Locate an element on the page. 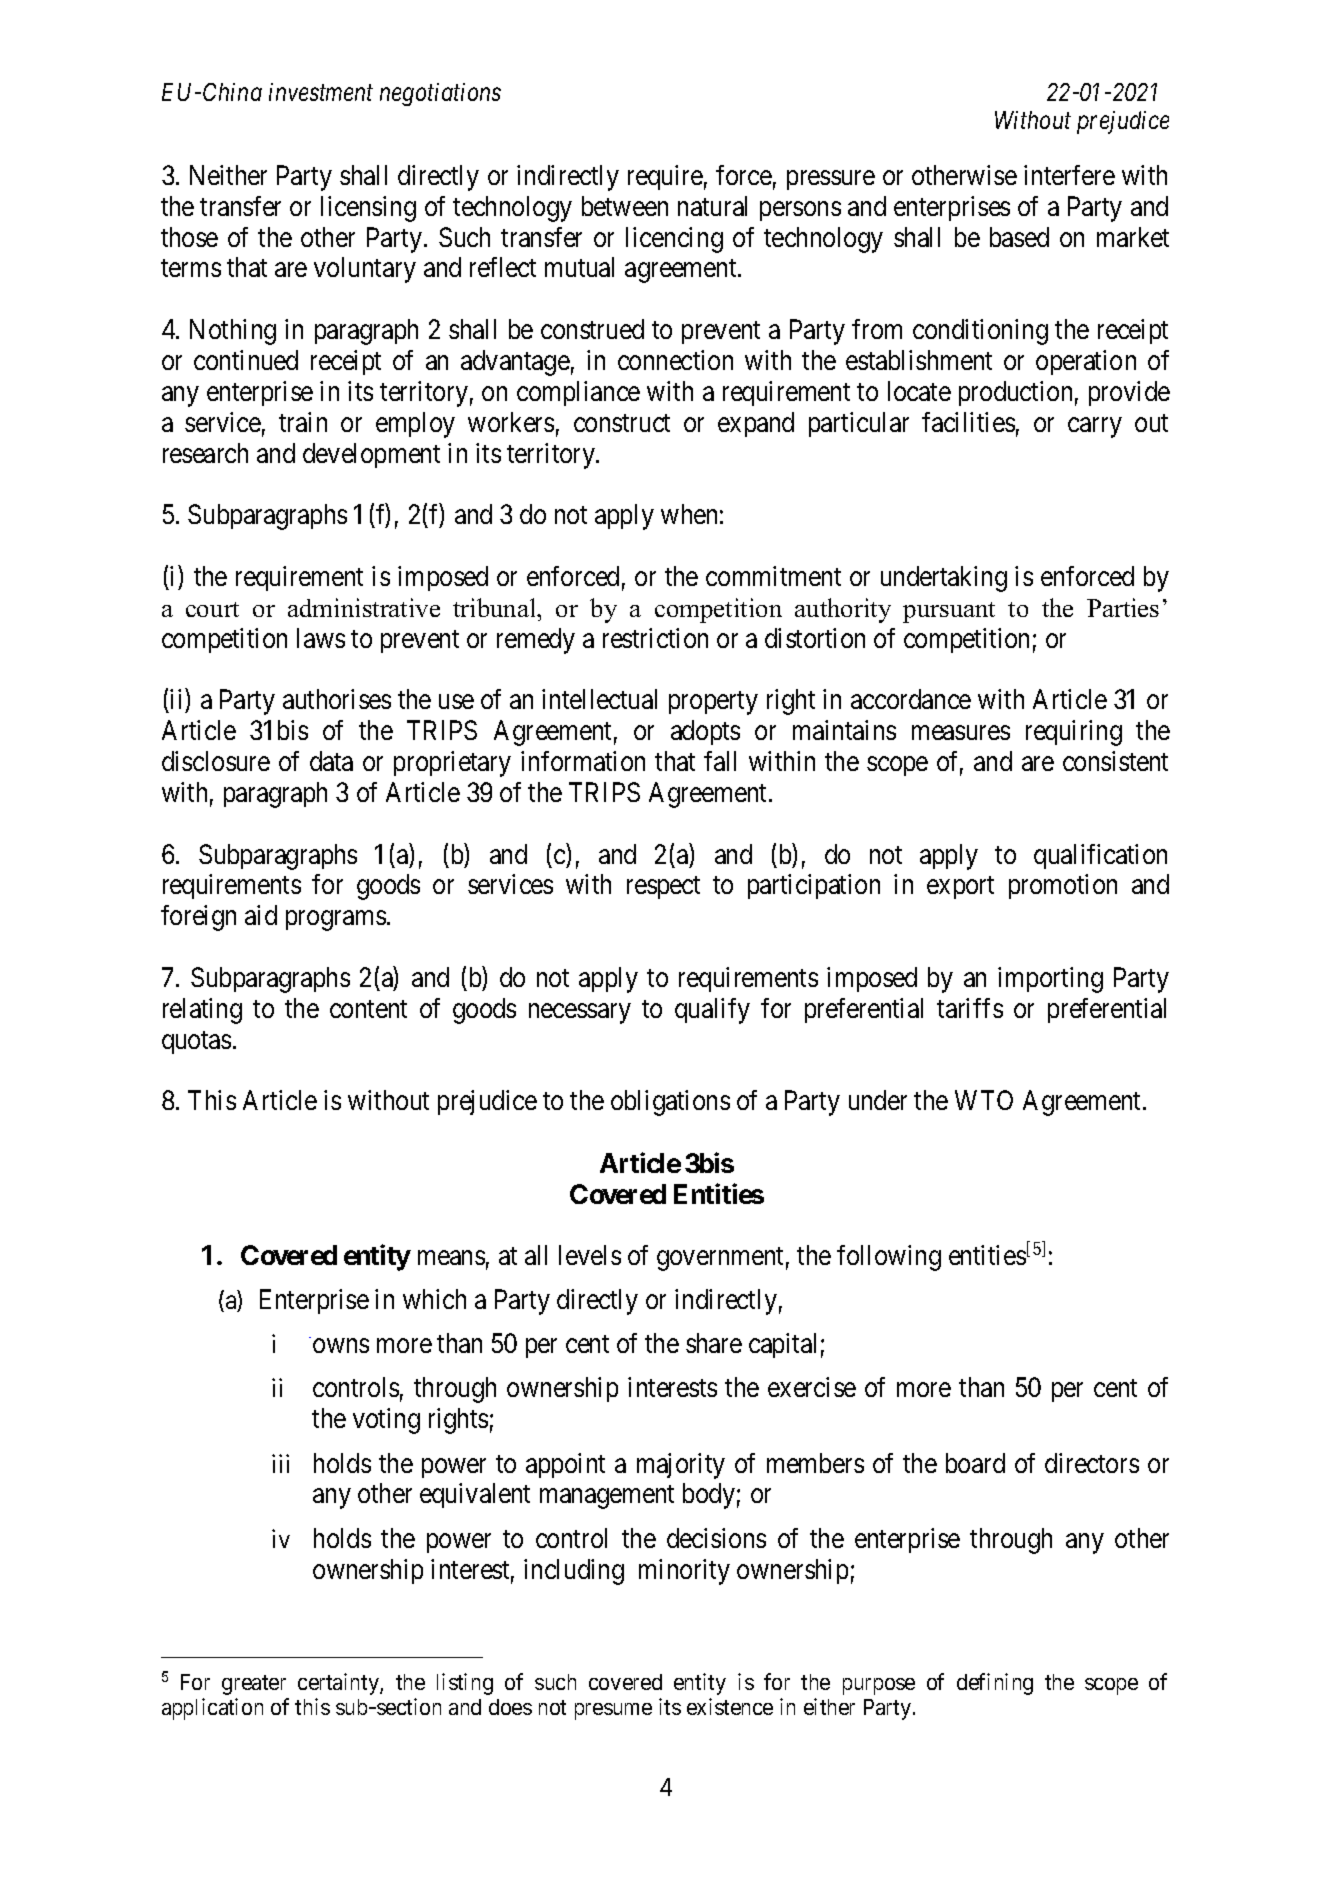 The height and width of the document is (1882, 1331). promotion is located at coordinates (1063, 886).
